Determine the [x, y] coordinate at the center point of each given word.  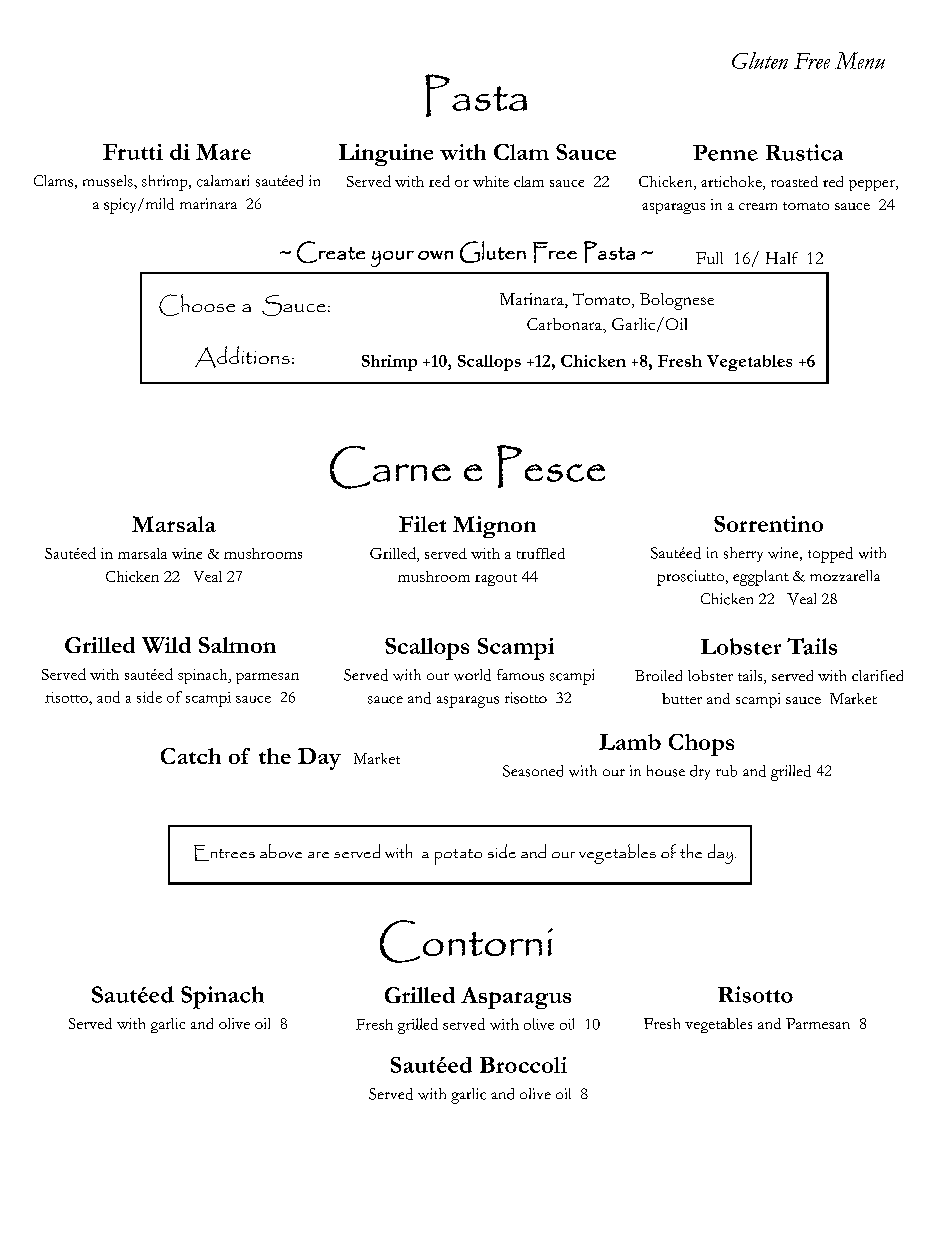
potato [458, 857]
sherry [743, 554]
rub [726, 771]
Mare [223, 152]
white [491, 181]
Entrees [224, 853]
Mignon [494, 527]
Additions [242, 357]
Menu [860, 60]
